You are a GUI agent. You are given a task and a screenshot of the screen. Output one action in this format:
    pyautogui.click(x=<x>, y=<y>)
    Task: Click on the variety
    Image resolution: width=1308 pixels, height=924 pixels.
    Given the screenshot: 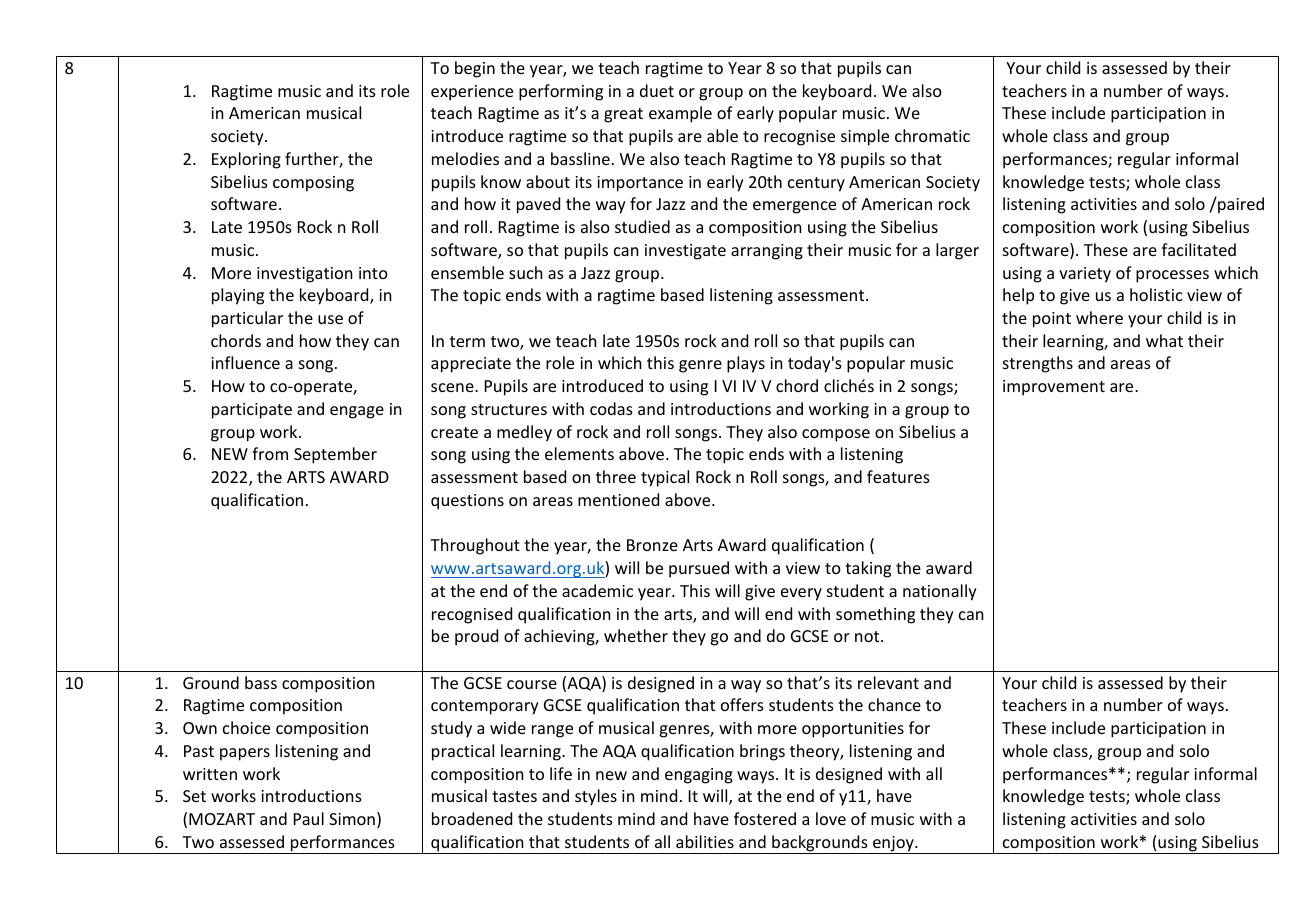 What is the action you would take?
    pyautogui.click(x=1085, y=275)
